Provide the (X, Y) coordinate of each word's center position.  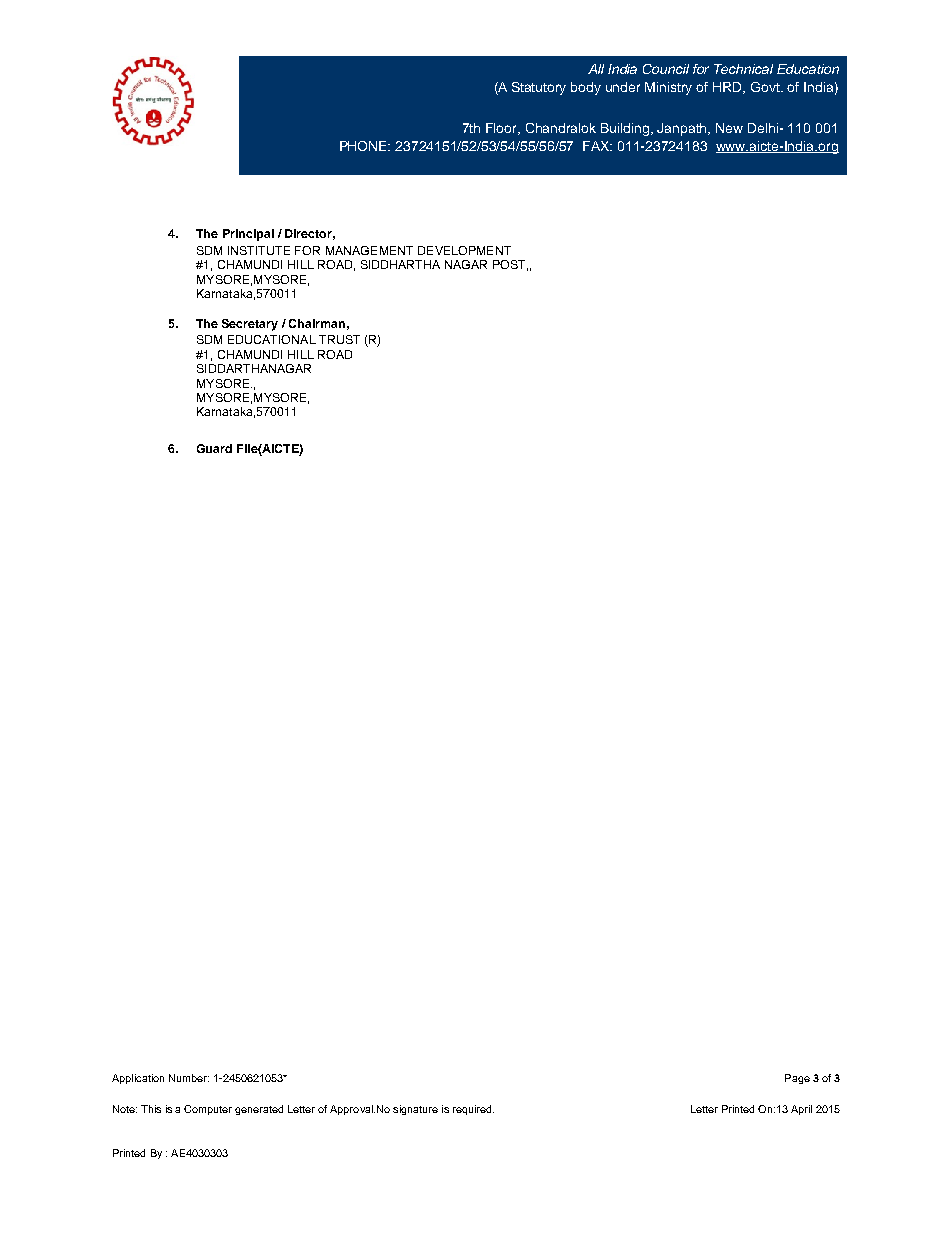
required (473, 1110)
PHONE (365, 146)
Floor (503, 129)
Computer (208, 1110)
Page (797, 1079)
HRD (729, 88)
